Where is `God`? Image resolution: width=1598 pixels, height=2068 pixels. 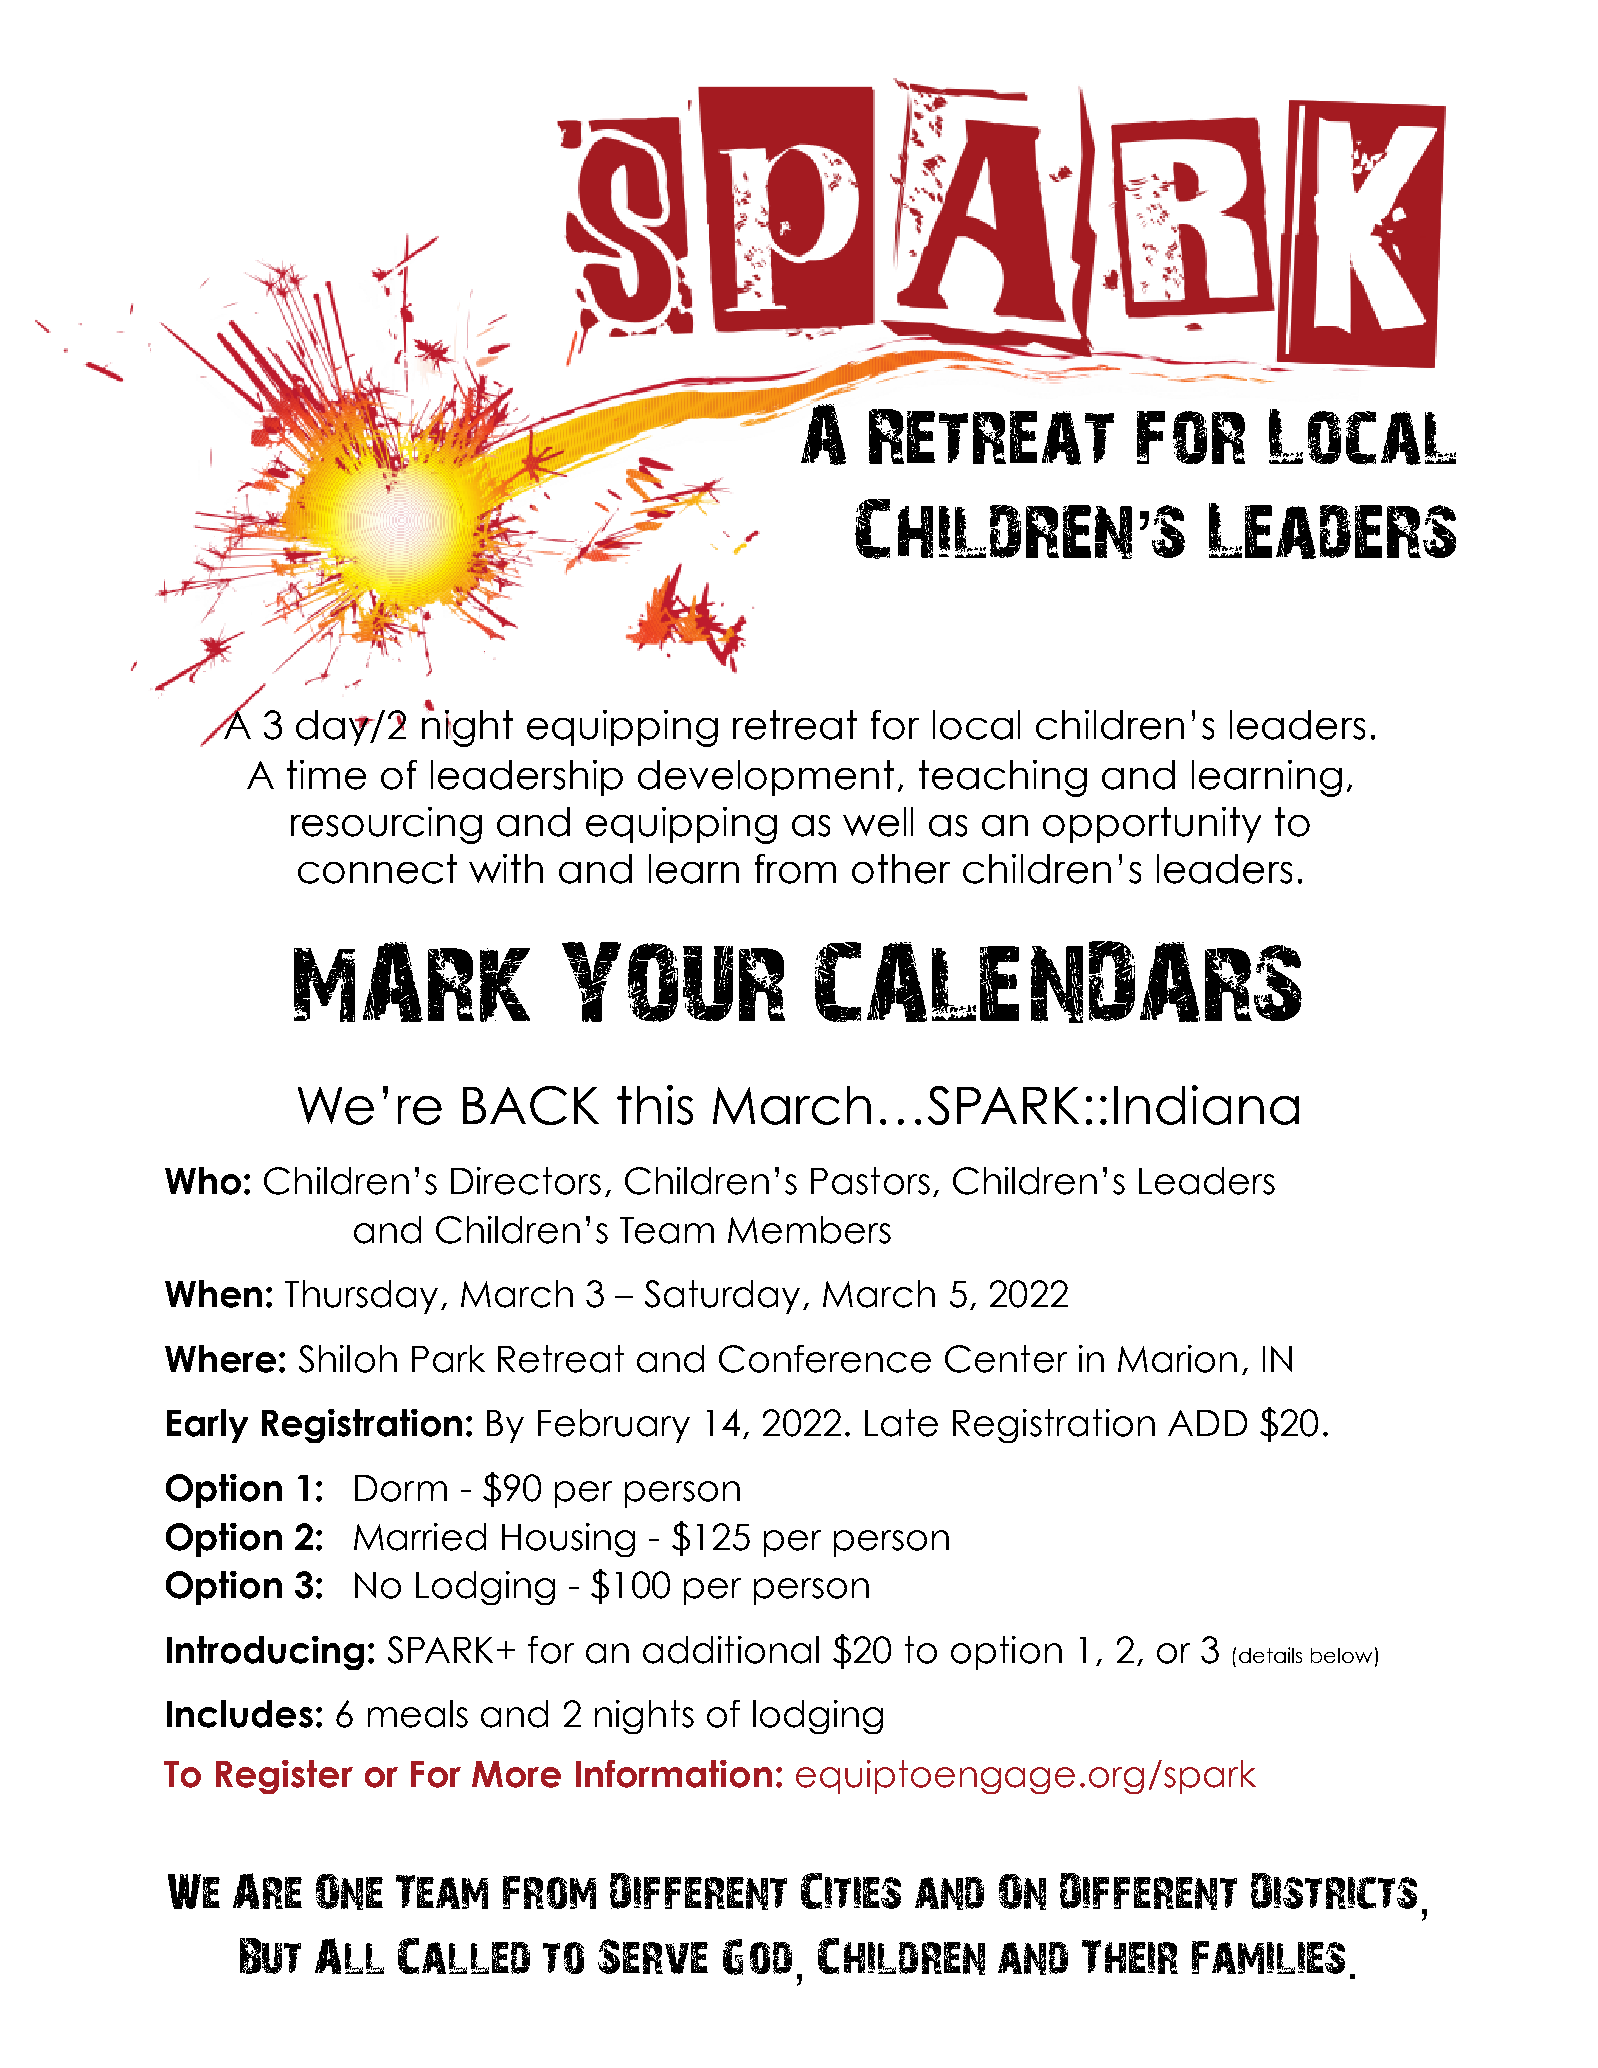 God is located at coordinates (757, 1957).
